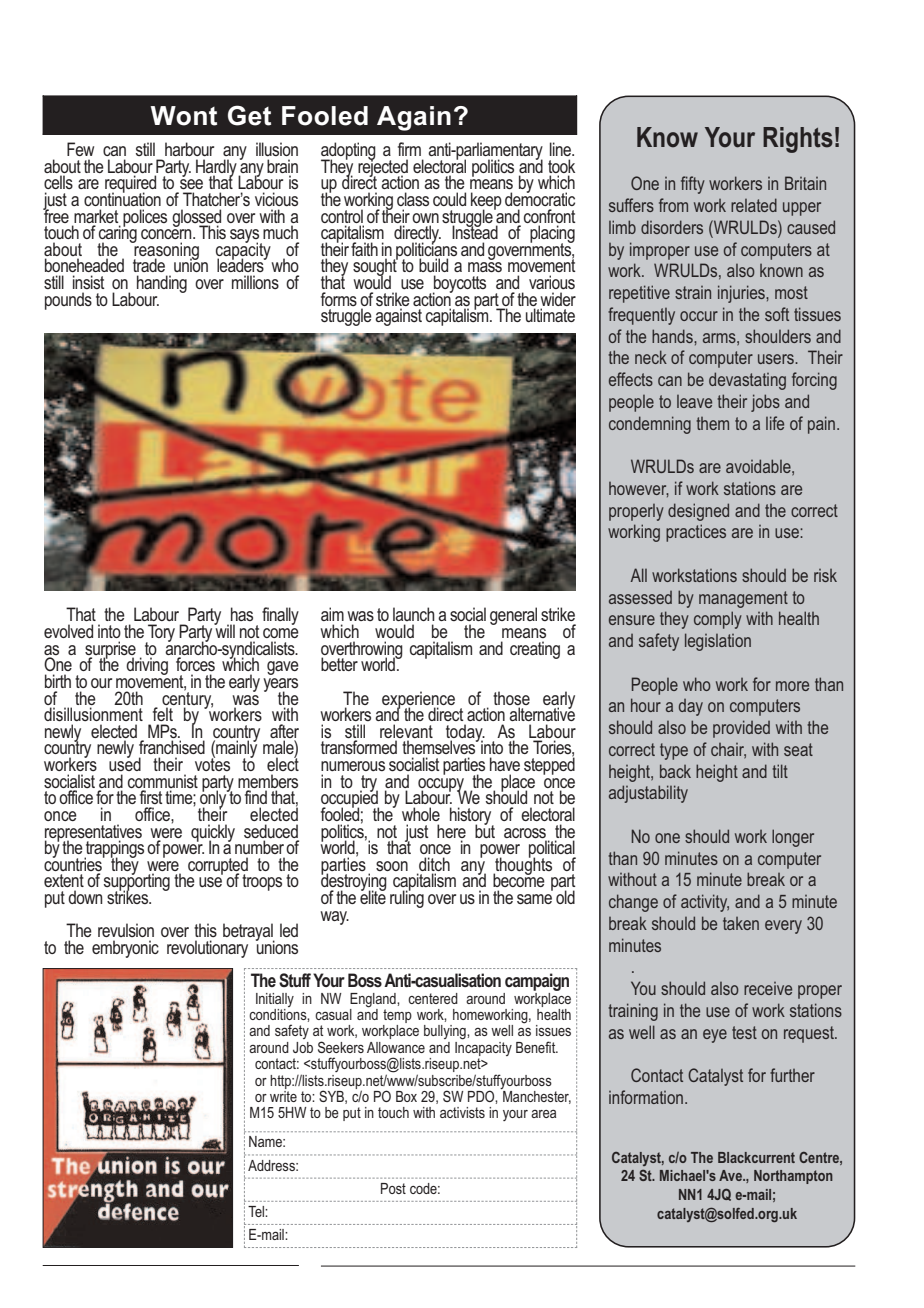 The height and width of the screenshot is (1308, 924). What do you see at coordinates (163, 781) in the screenshot?
I see `communist` at bounding box center [163, 781].
